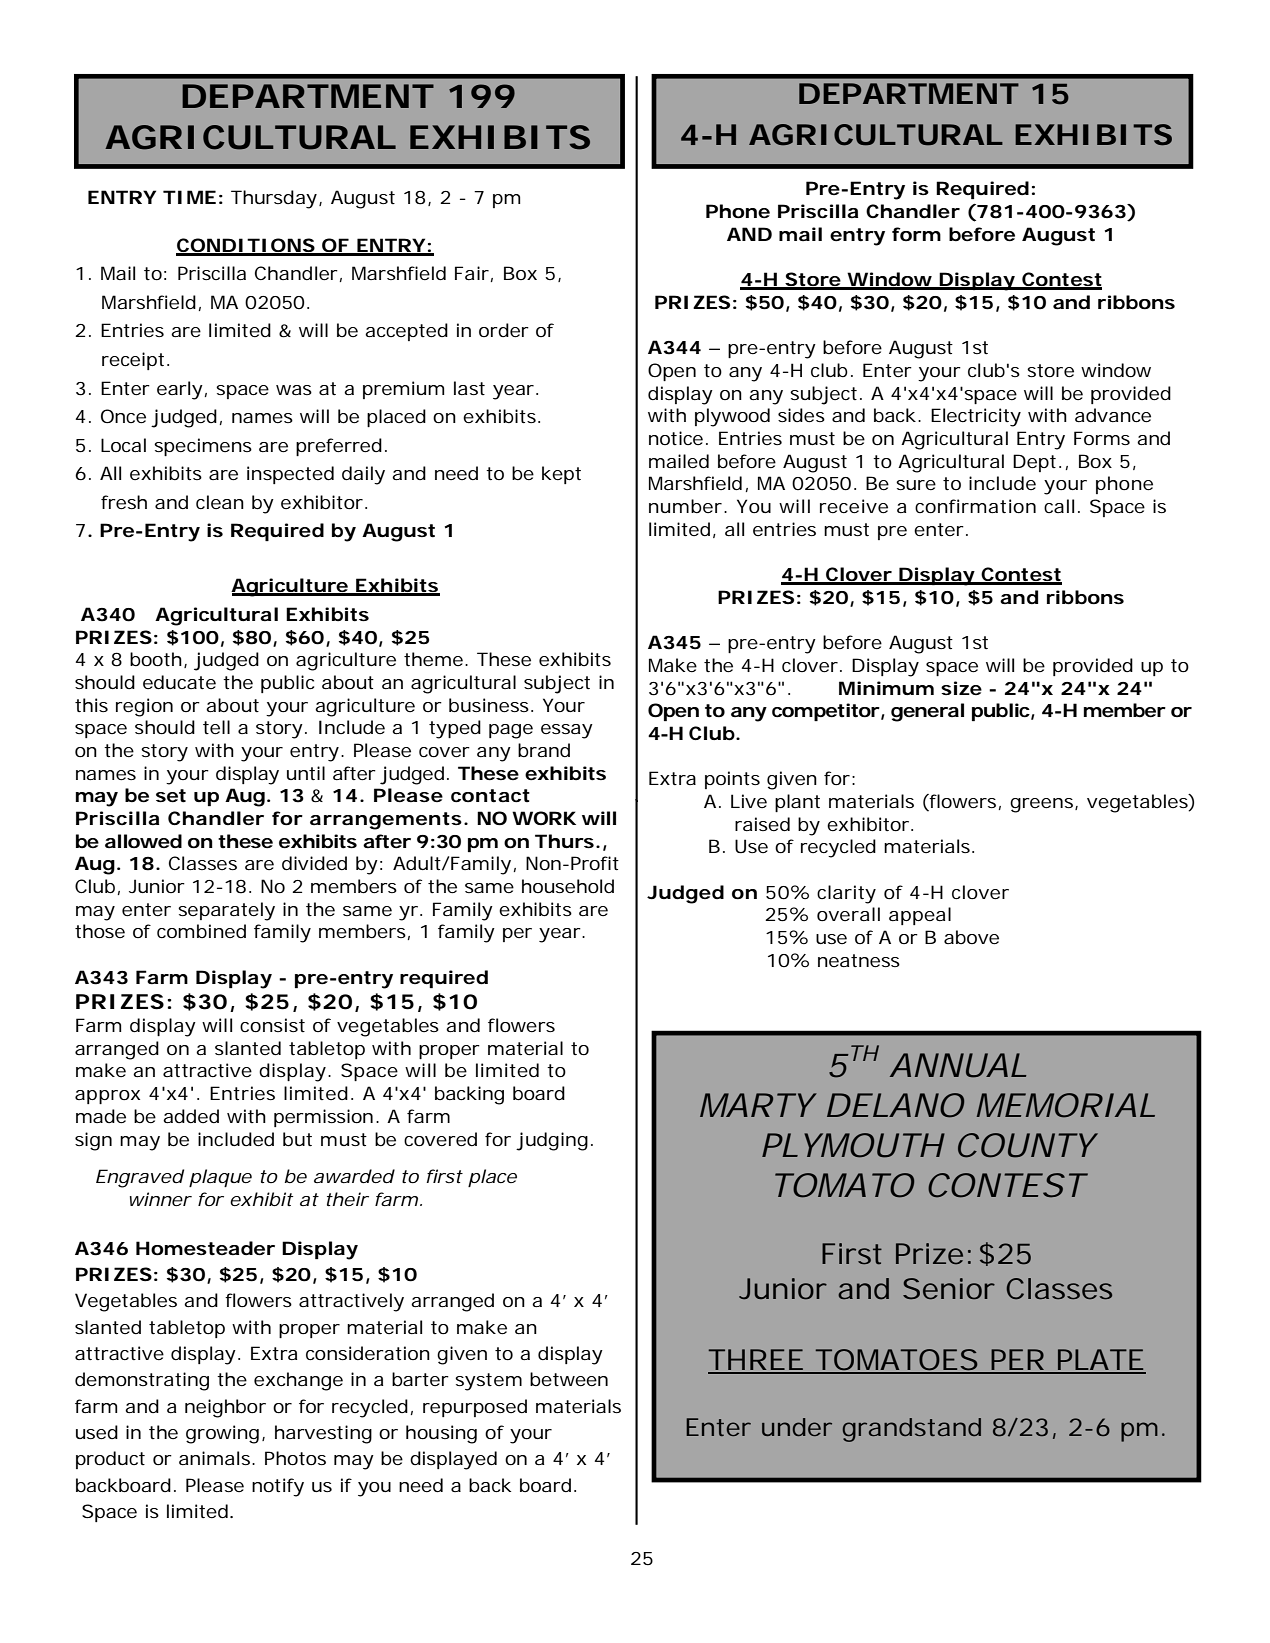 The height and width of the image is (1643, 1270). I want to click on receipt, so click(133, 361).
